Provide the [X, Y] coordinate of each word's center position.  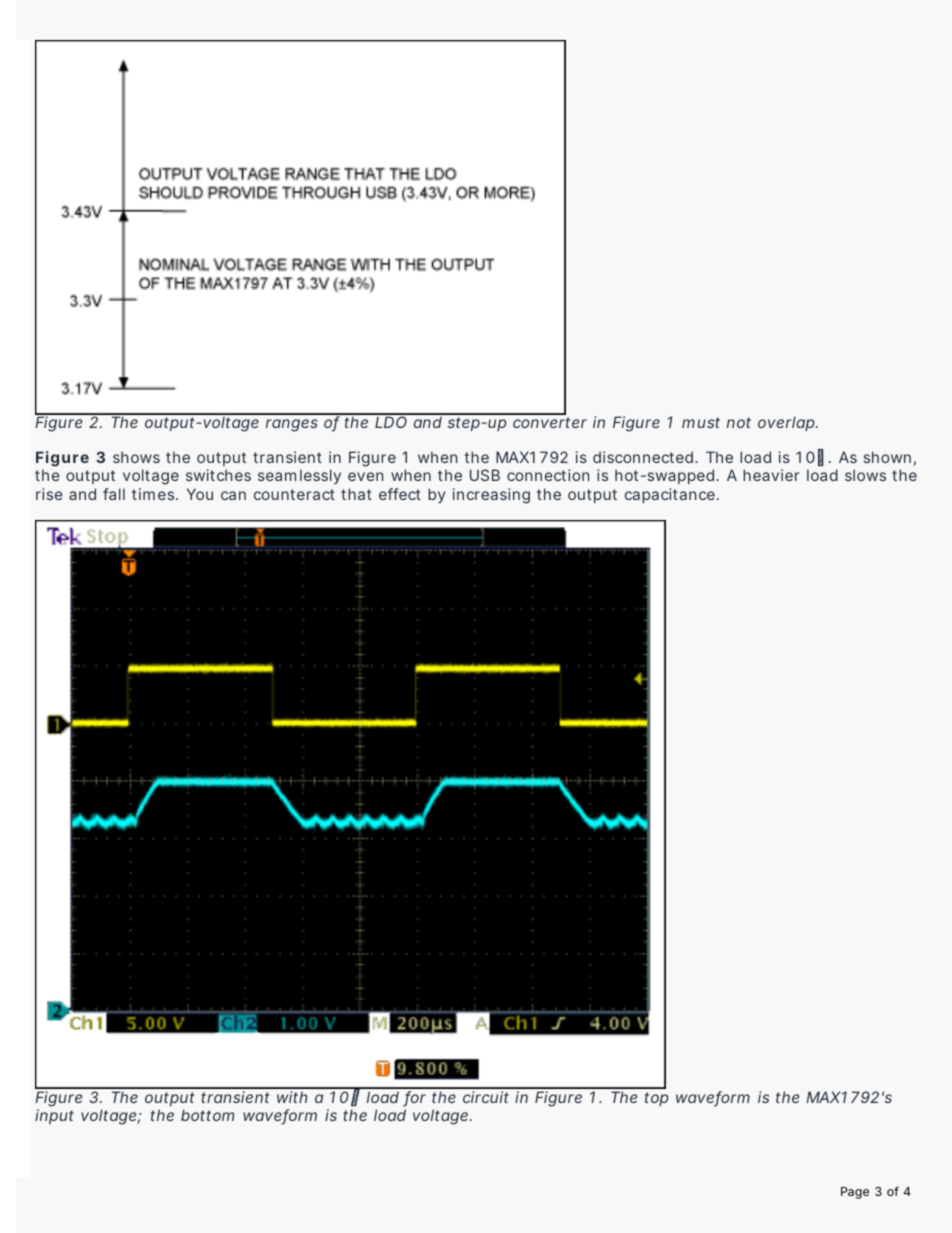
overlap [788, 423]
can [233, 495]
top [657, 1099]
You [200, 494]
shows [136, 457]
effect [400, 494]
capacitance [671, 495]
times [155, 494]
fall [114, 494]
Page [855, 1193]
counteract [294, 494]
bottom [207, 1115]
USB [485, 475]
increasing [491, 496]
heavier [771, 475]
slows [865, 475]
